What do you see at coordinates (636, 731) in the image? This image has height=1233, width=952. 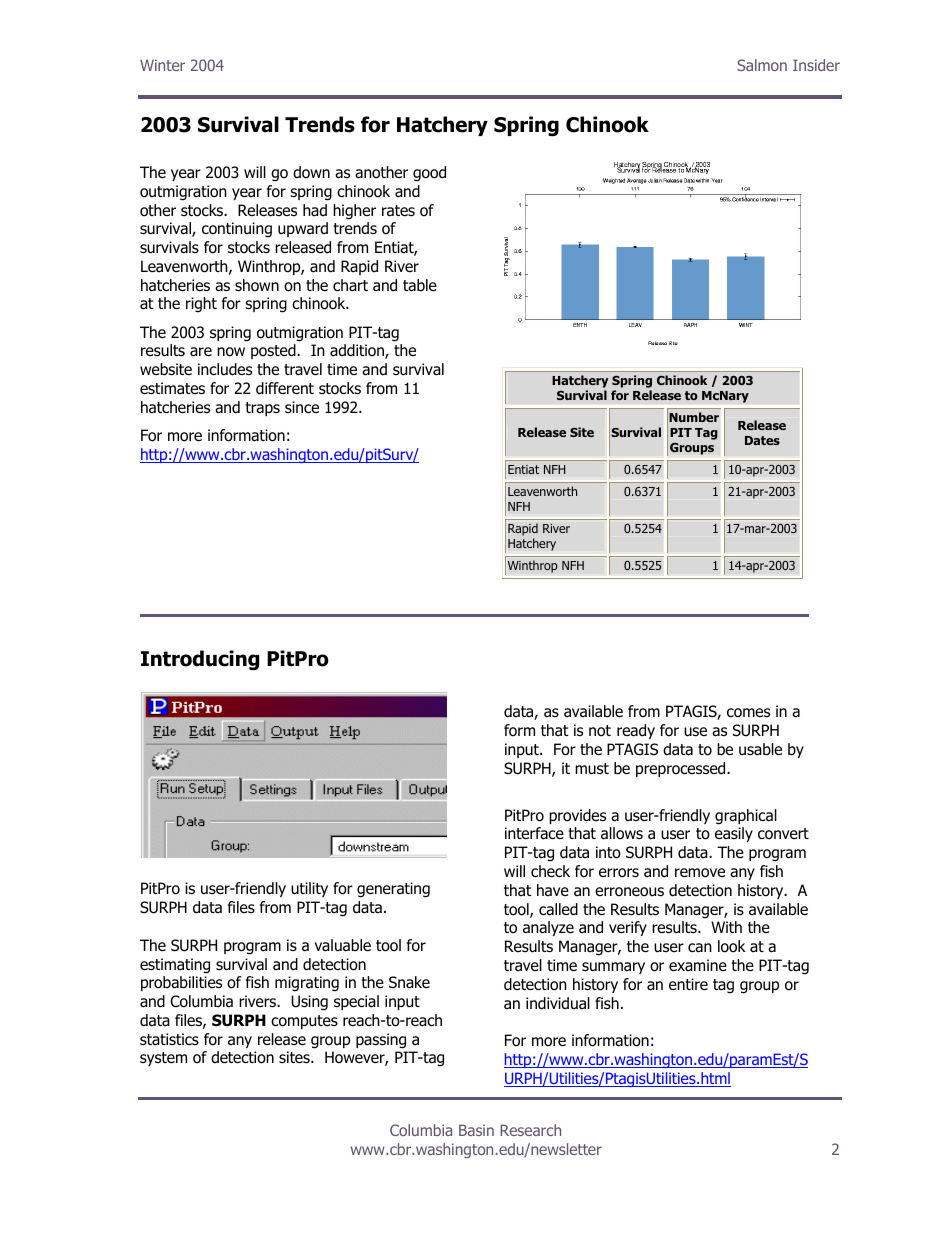 I see `ready` at bounding box center [636, 731].
